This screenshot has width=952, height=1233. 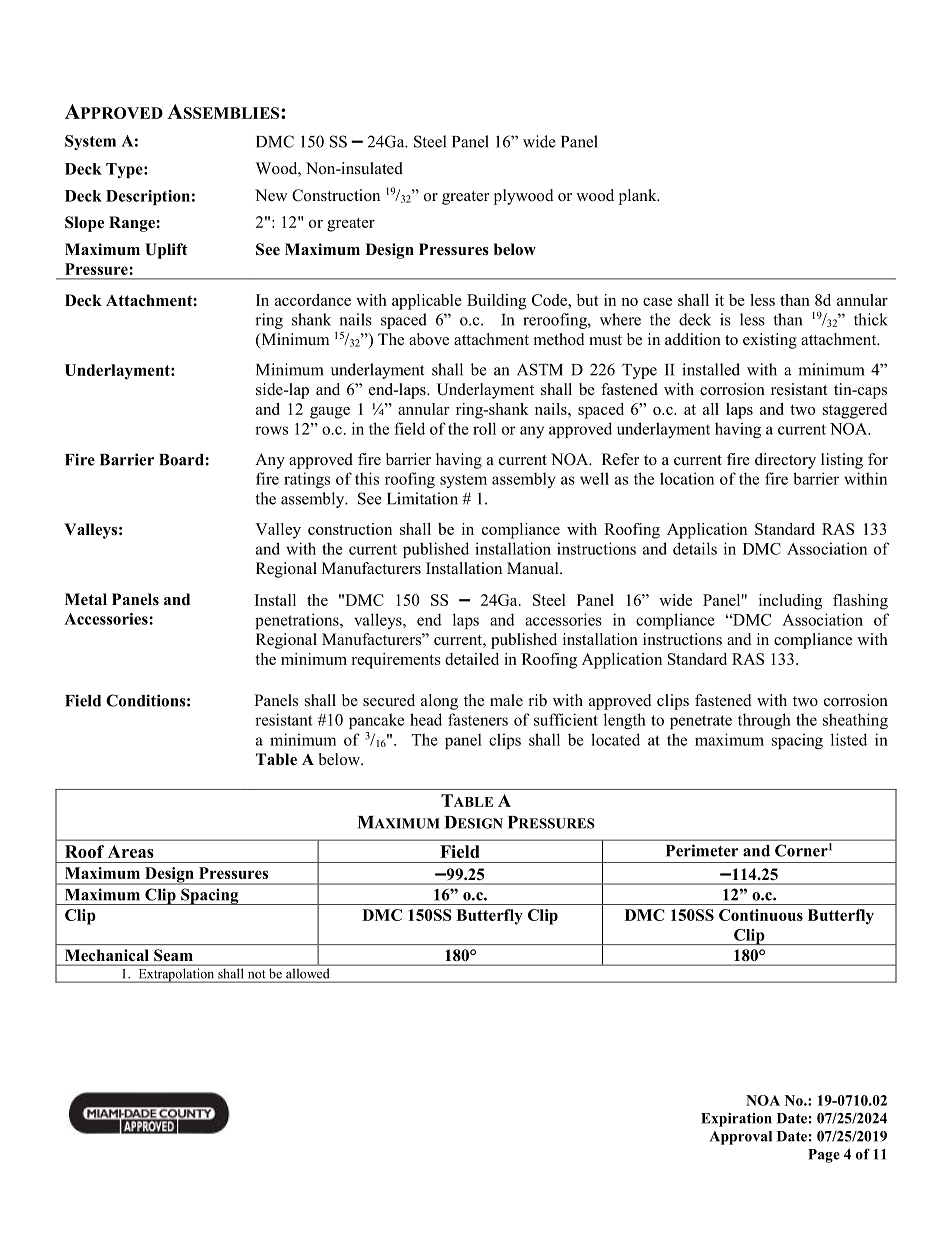 I want to click on Uplift, so click(x=166, y=251).
